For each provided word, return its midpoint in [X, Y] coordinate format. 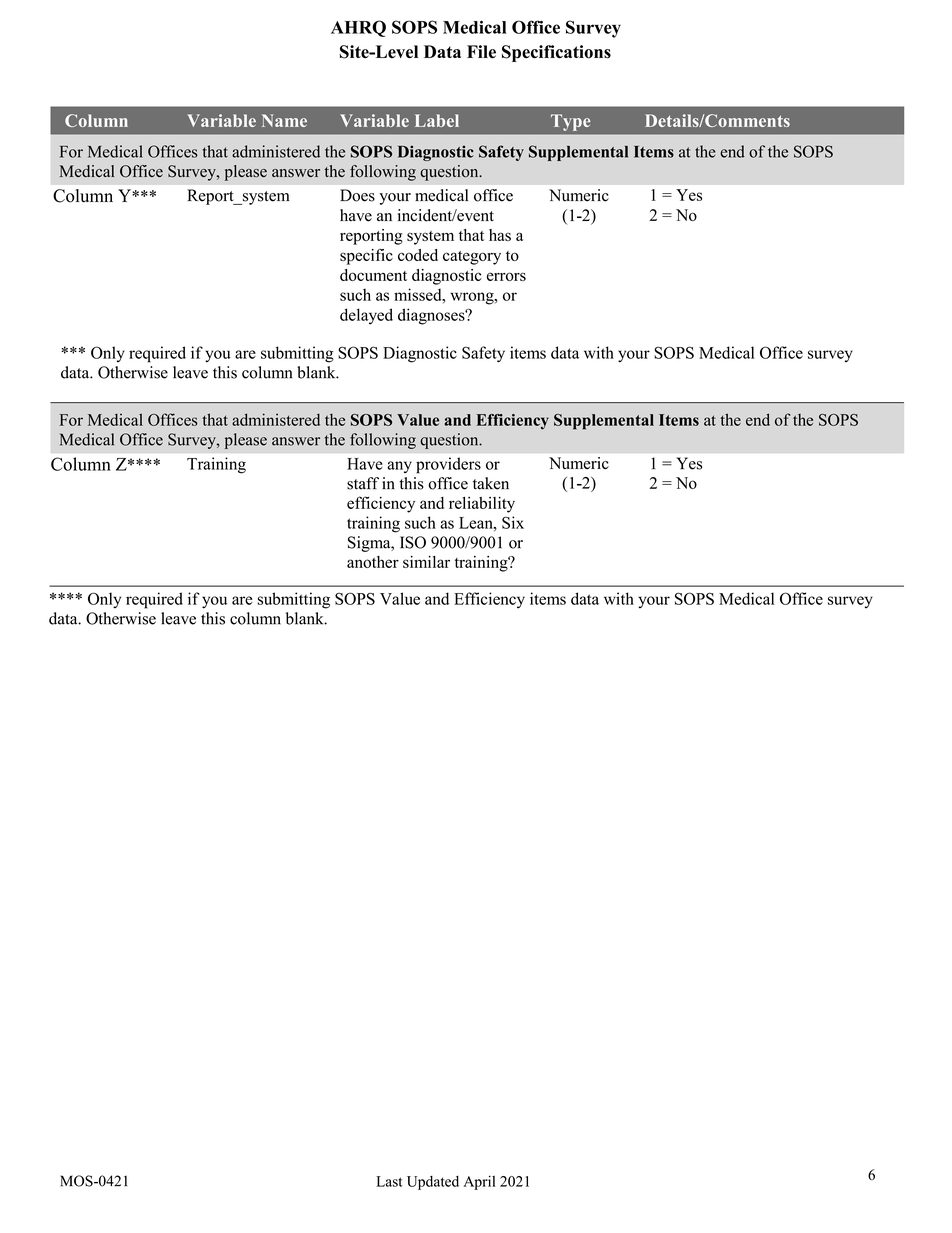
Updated [433, 1183]
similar [426, 562]
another [373, 562]
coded [418, 255]
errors [506, 276]
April [479, 1182]
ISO [413, 542]
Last [389, 1181]
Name [284, 120]
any [399, 467]
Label [437, 120]
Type [571, 122]
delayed [366, 316]
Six [513, 522]
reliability [482, 505]
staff [363, 483]
